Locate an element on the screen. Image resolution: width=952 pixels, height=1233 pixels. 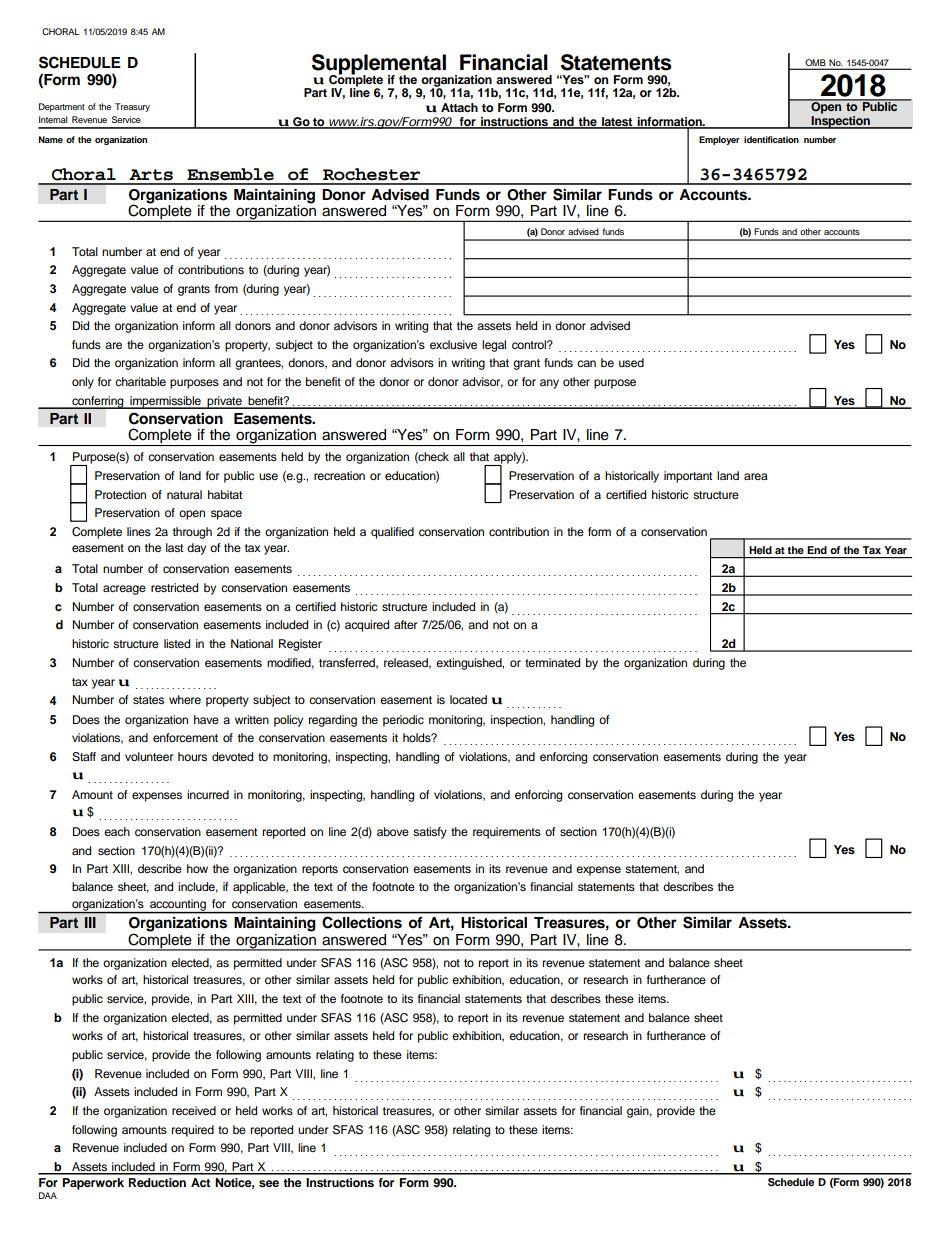
see is located at coordinates (269, 1183).
